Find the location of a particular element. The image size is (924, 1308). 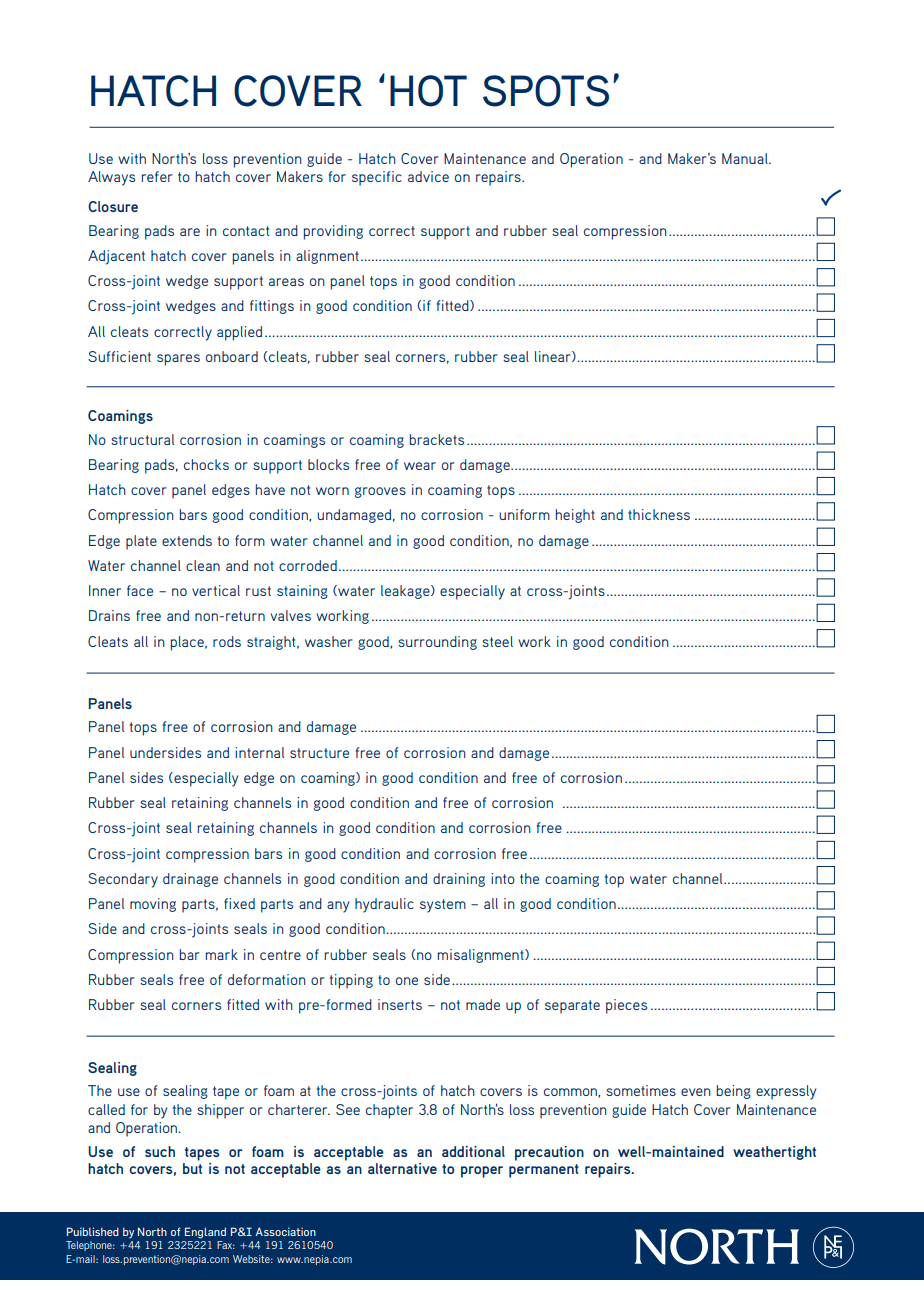

but is located at coordinates (192, 1168).
